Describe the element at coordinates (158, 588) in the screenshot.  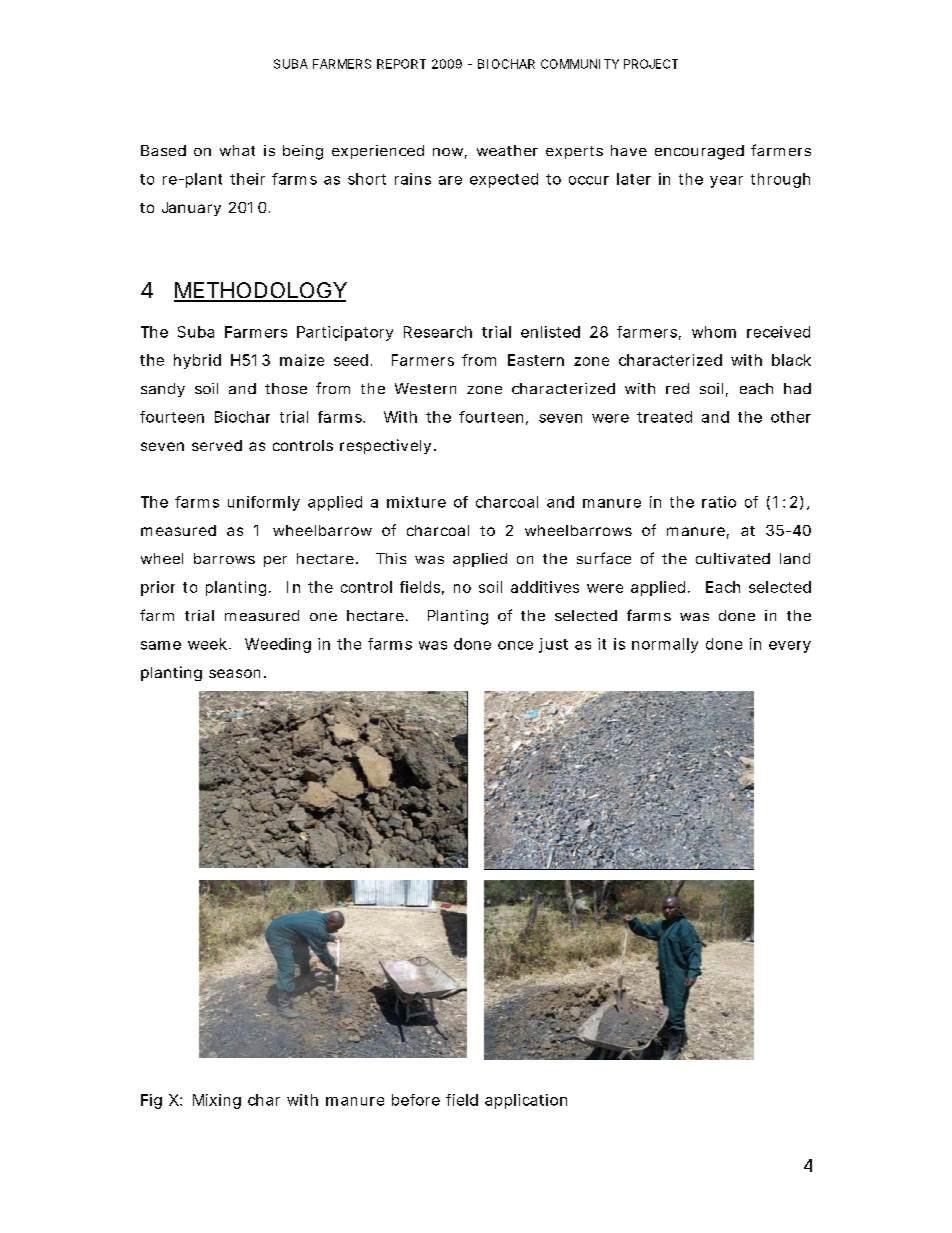
I see `prior` at that location.
